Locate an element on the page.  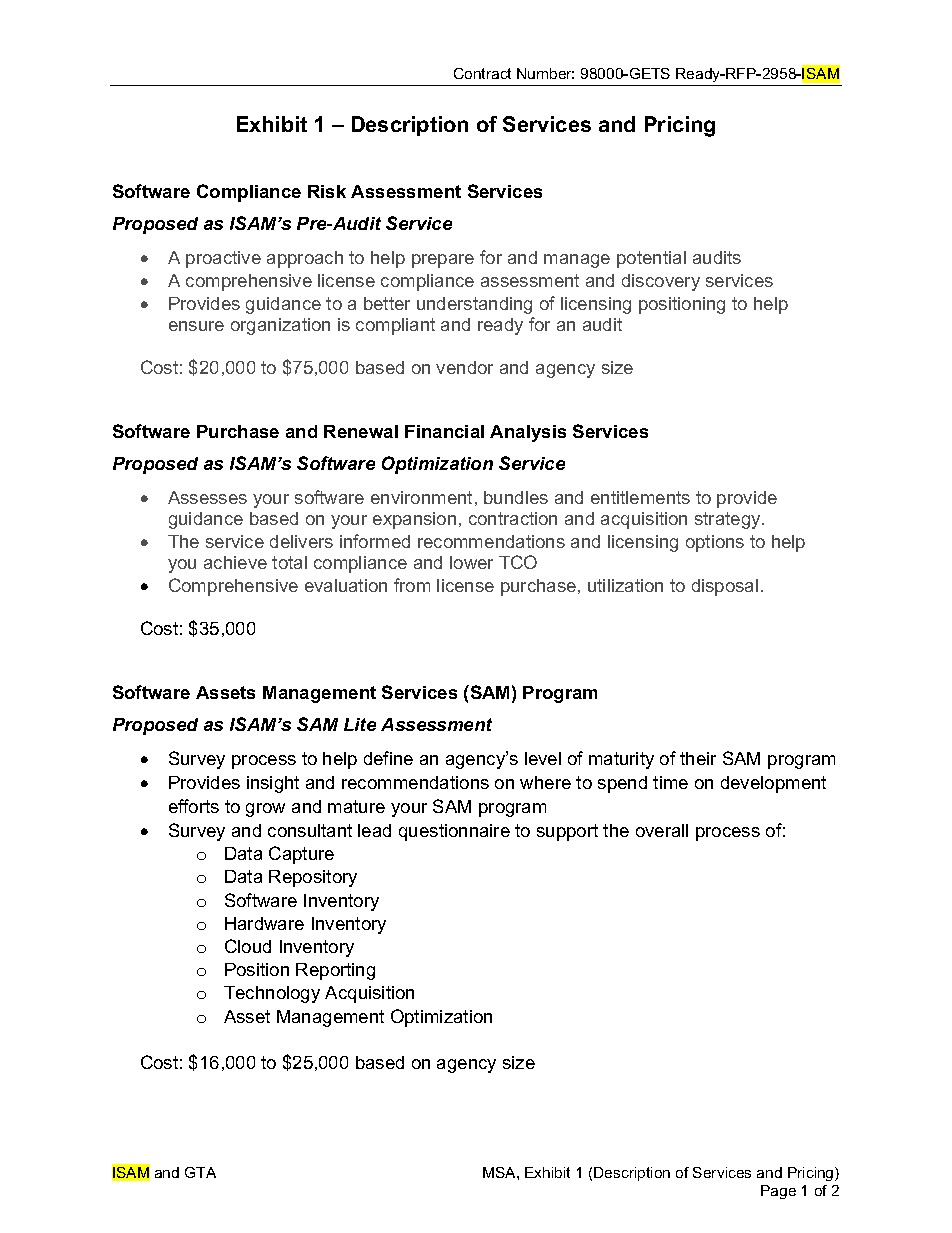
GTA is located at coordinates (200, 1172).
